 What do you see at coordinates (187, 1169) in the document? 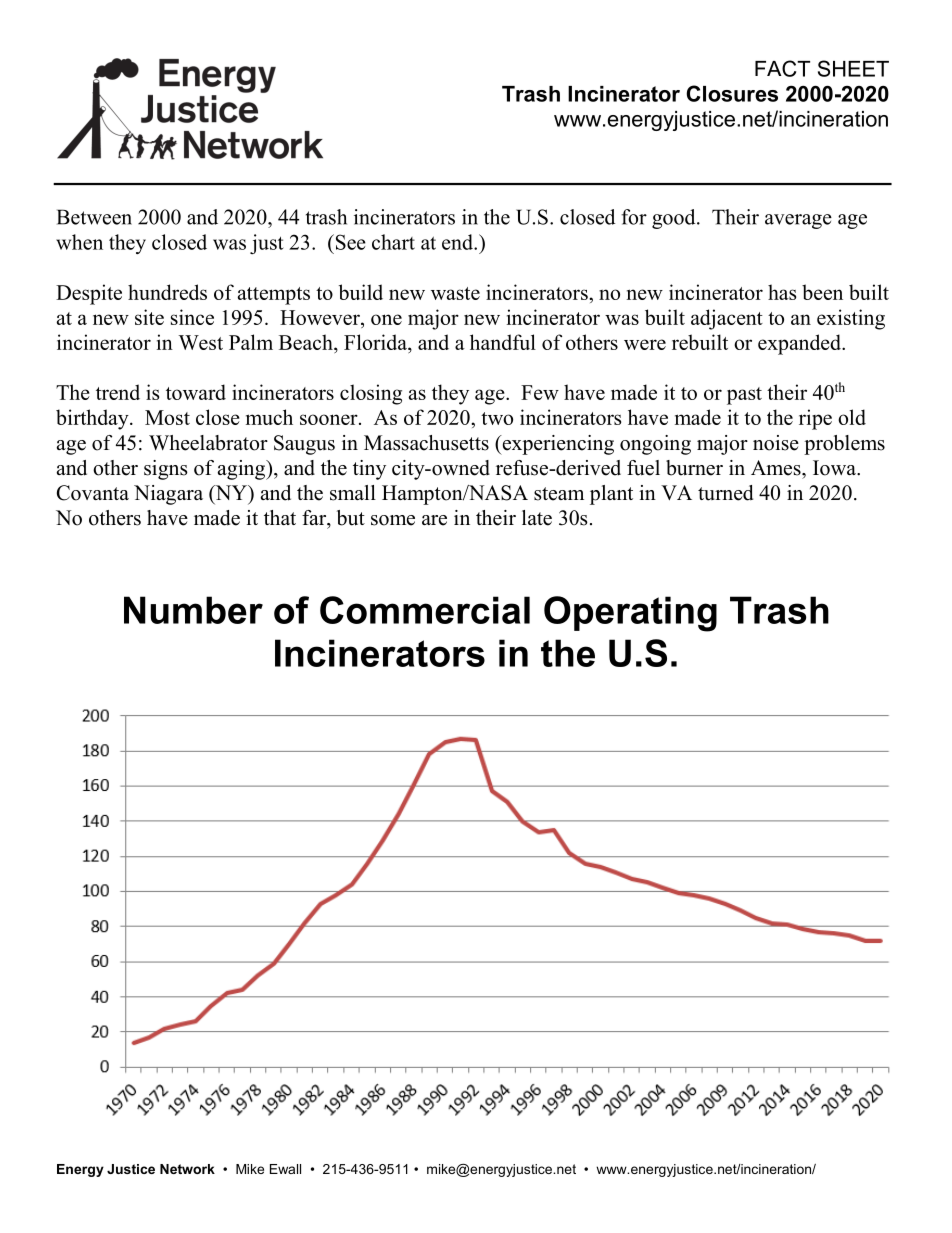
I see `Network` at bounding box center [187, 1169].
